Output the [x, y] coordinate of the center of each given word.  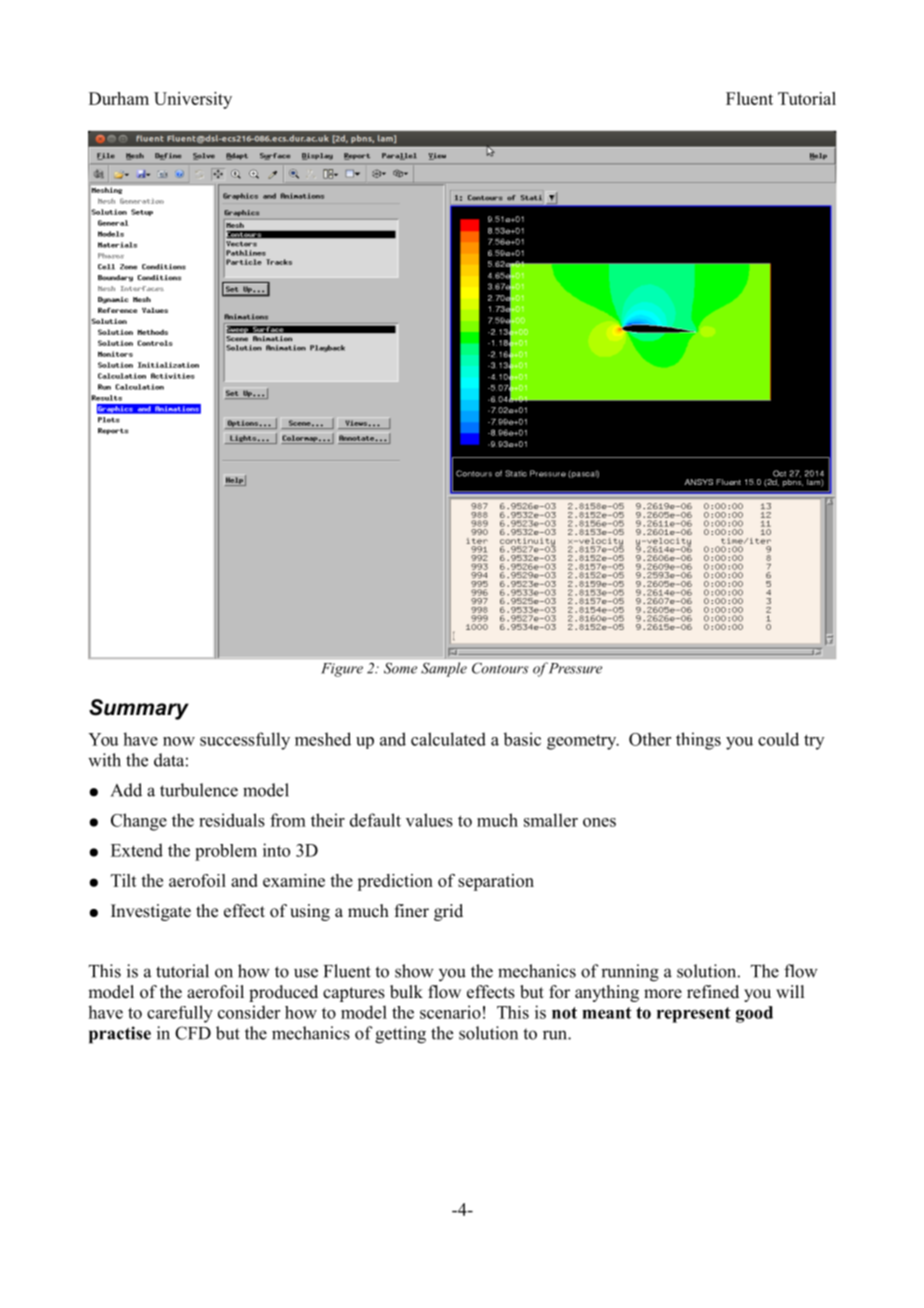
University [193, 100]
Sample [444, 669]
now [179, 741]
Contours [500, 668]
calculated [448, 739]
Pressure [575, 668]
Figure [342, 670]
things [698, 741]
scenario [450, 1012]
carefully [180, 1014]
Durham [119, 98]
